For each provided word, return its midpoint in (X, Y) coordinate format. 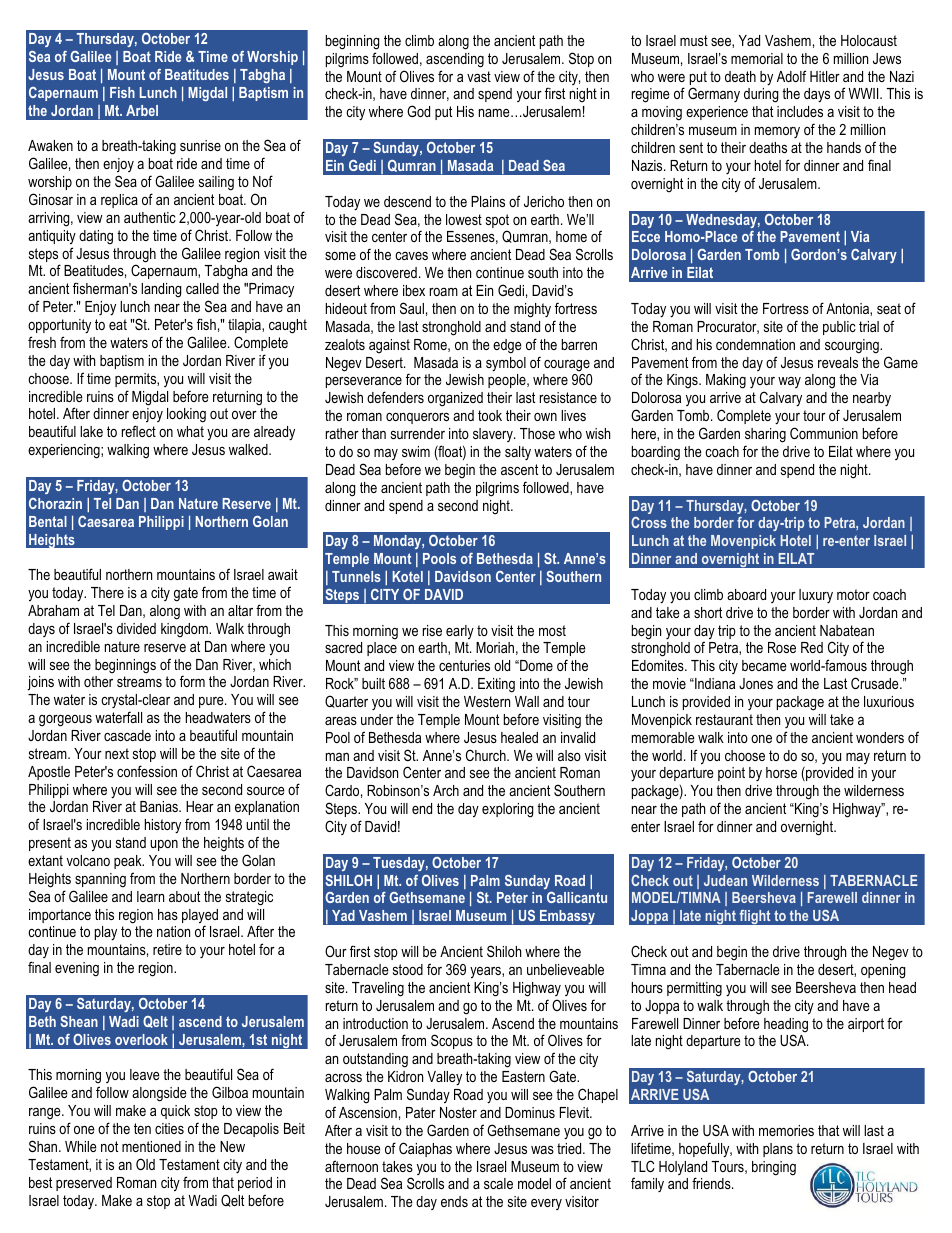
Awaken (50, 145)
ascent (519, 469)
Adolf (791, 76)
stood (408, 969)
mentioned (151, 1146)
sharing (765, 435)
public (839, 328)
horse (781, 772)
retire (167, 949)
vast (479, 76)
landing (161, 290)
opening (883, 971)
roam (444, 292)
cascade (127, 735)
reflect (139, 431)
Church (487, 755)
